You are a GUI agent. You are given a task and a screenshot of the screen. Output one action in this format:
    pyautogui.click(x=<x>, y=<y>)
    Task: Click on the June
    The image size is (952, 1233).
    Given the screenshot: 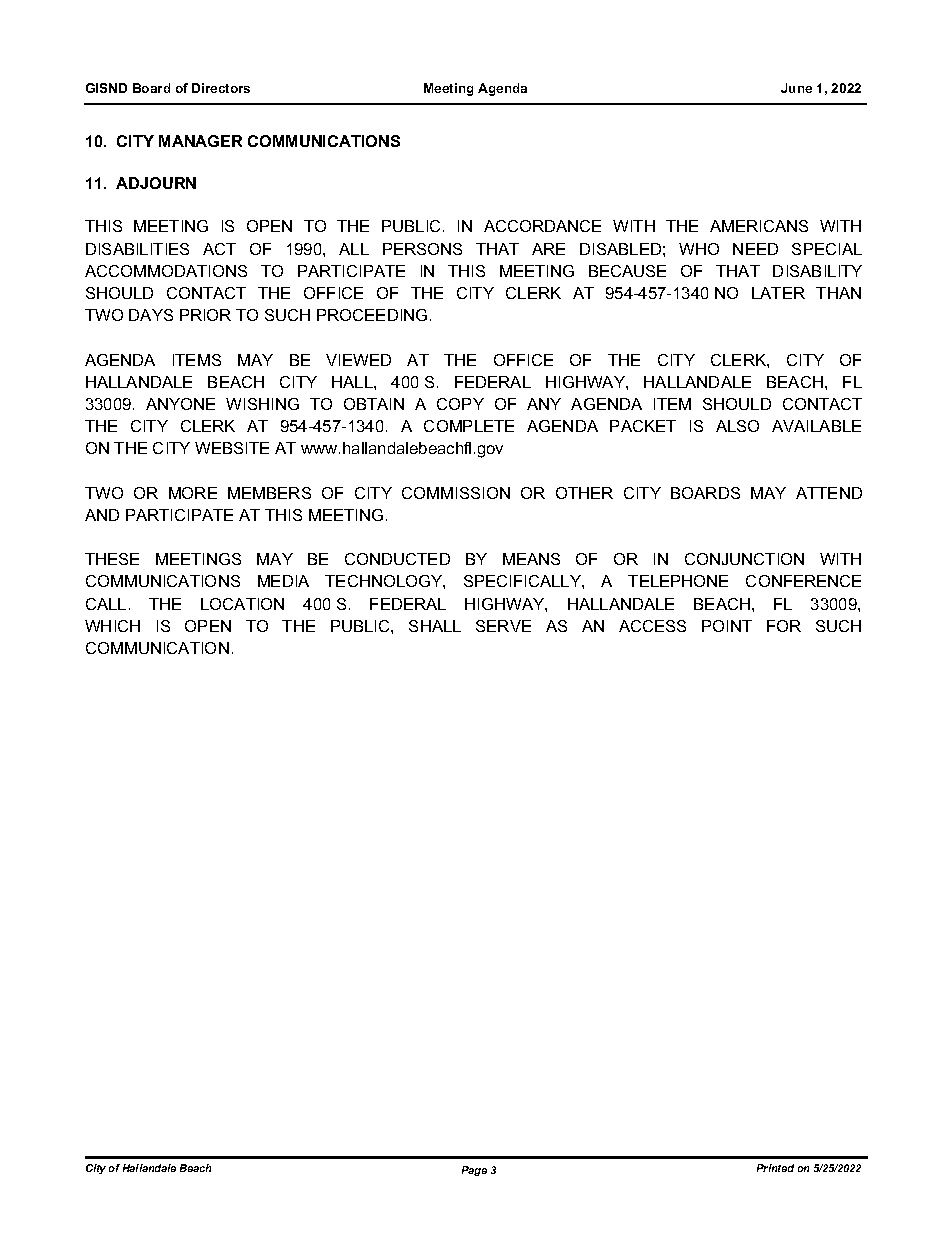 What is the action you would take?
    pyautogui.click(x=796, y=88)
